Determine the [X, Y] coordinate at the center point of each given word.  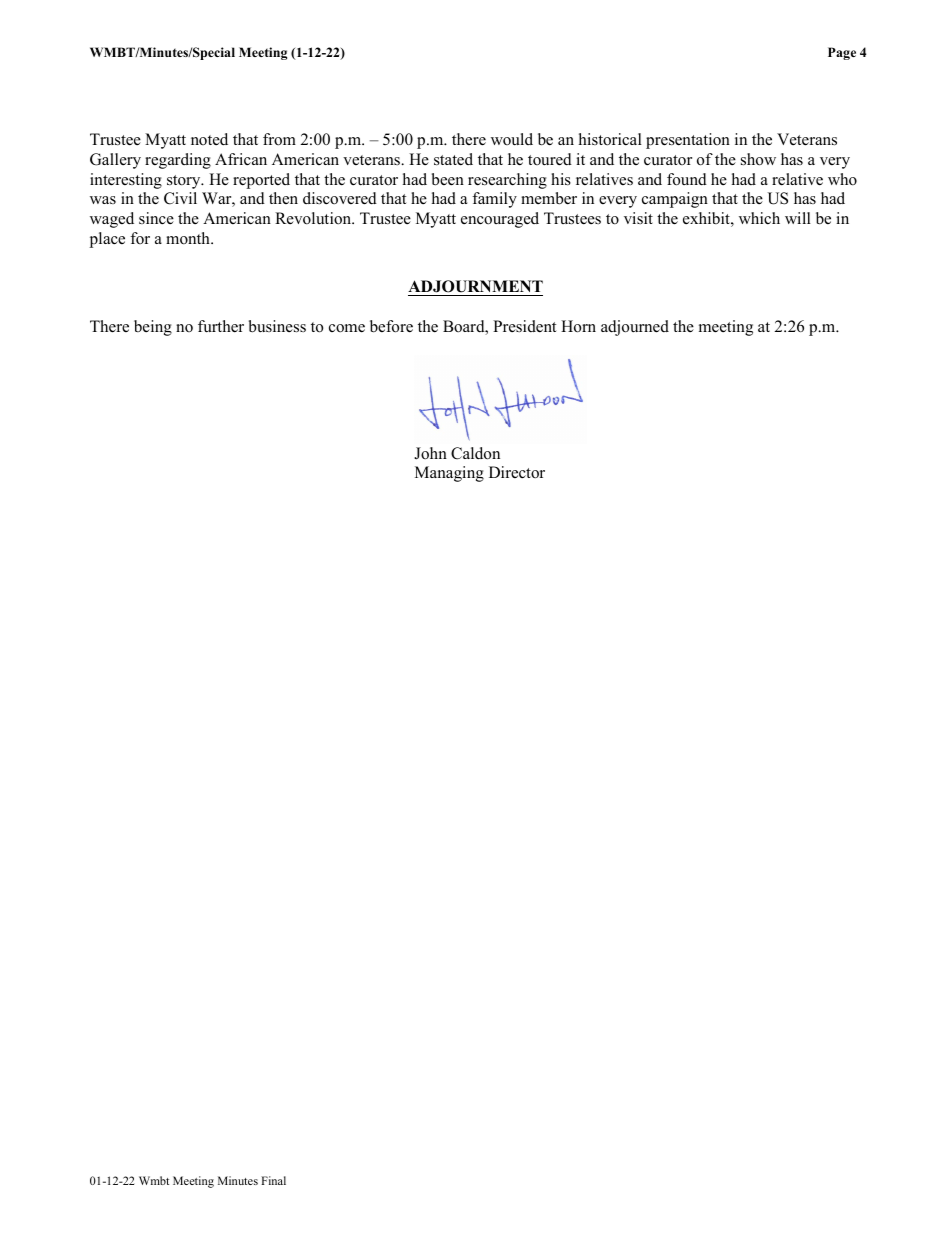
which [759, 218]
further [221, 326]
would [512, 139]
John [430, 453]
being [153, 328]
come [347, 328]
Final [273, 1180]
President [524, 326]
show [758, 159]
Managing [449, 474]
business [277, 326]
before [391, 326]
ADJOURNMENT [475, 288]
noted [209, 139]
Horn [578, 326]
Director [517, 472]
